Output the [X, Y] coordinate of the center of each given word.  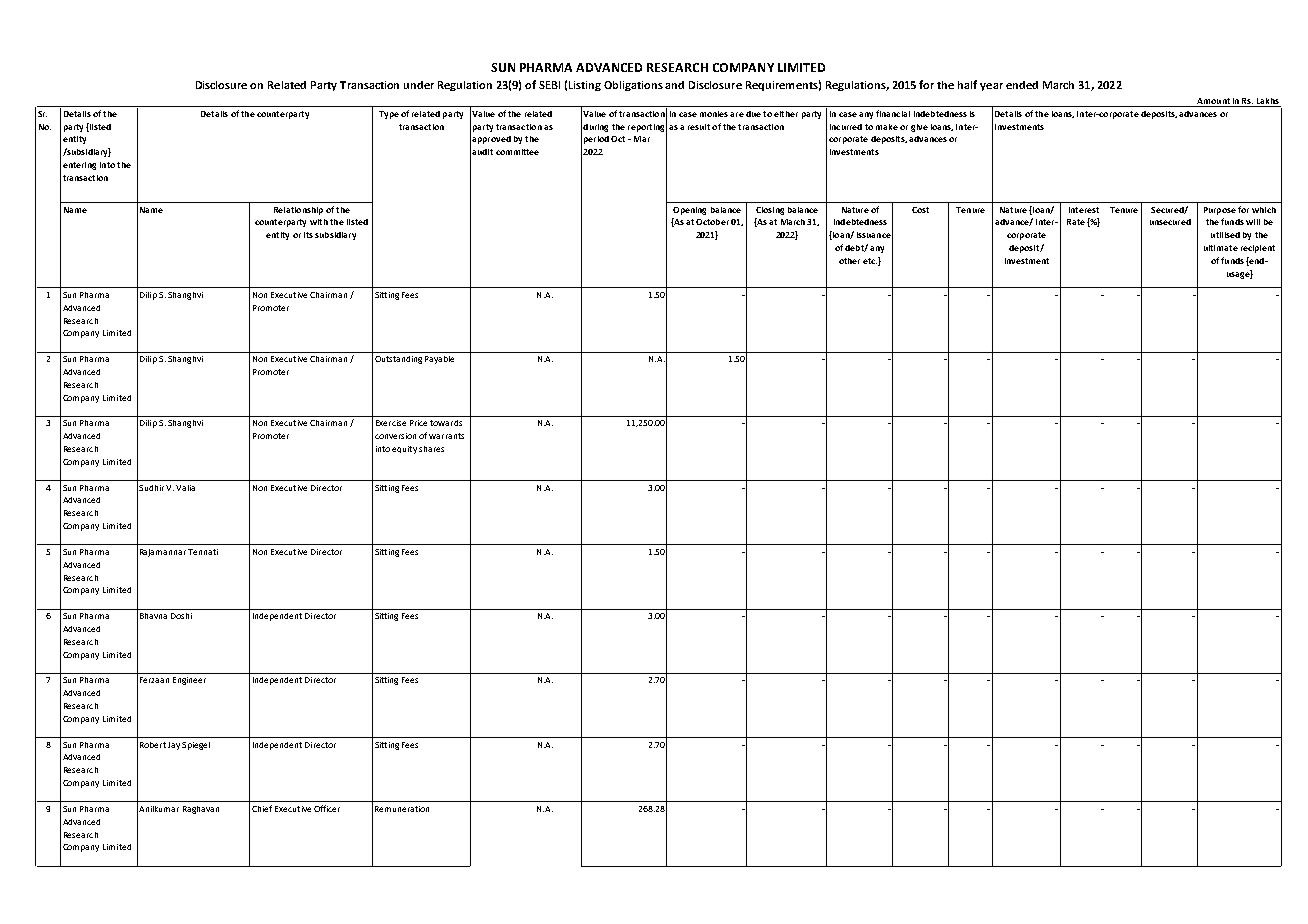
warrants [446, 436]
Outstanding [398, 360]
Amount [1213, 101]
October [712, 222]
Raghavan [201, 810]
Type [389, 115]
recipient [1258, 249]
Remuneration [402, 809]
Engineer [189, 681]
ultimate [1221, 248]
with [319, 222]
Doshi [181, 616]
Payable [439, 360]
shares [431, 449]
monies [714, 114]
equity [404, 450]
